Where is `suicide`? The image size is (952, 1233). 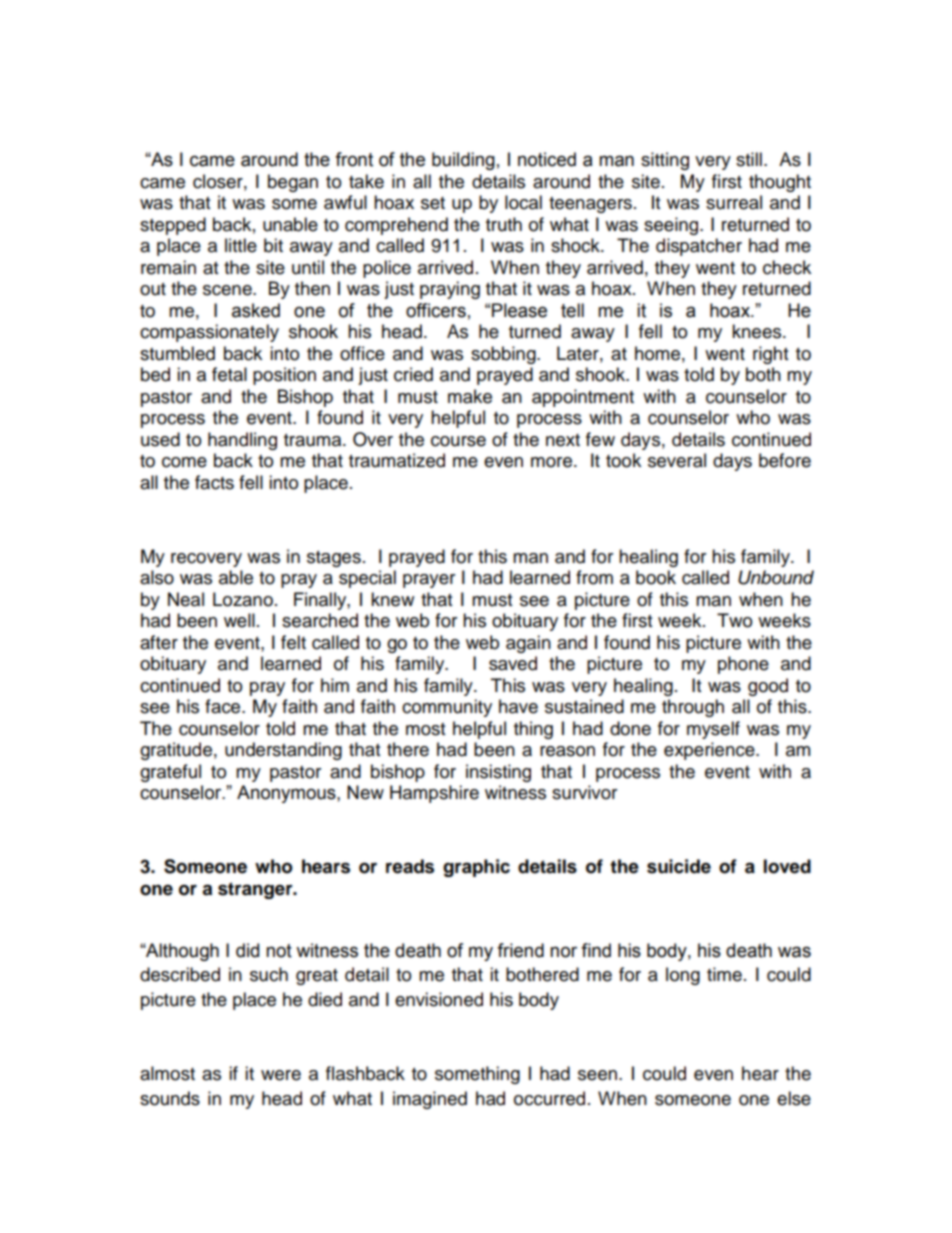 suicide is located at coordinates (679, 866).
